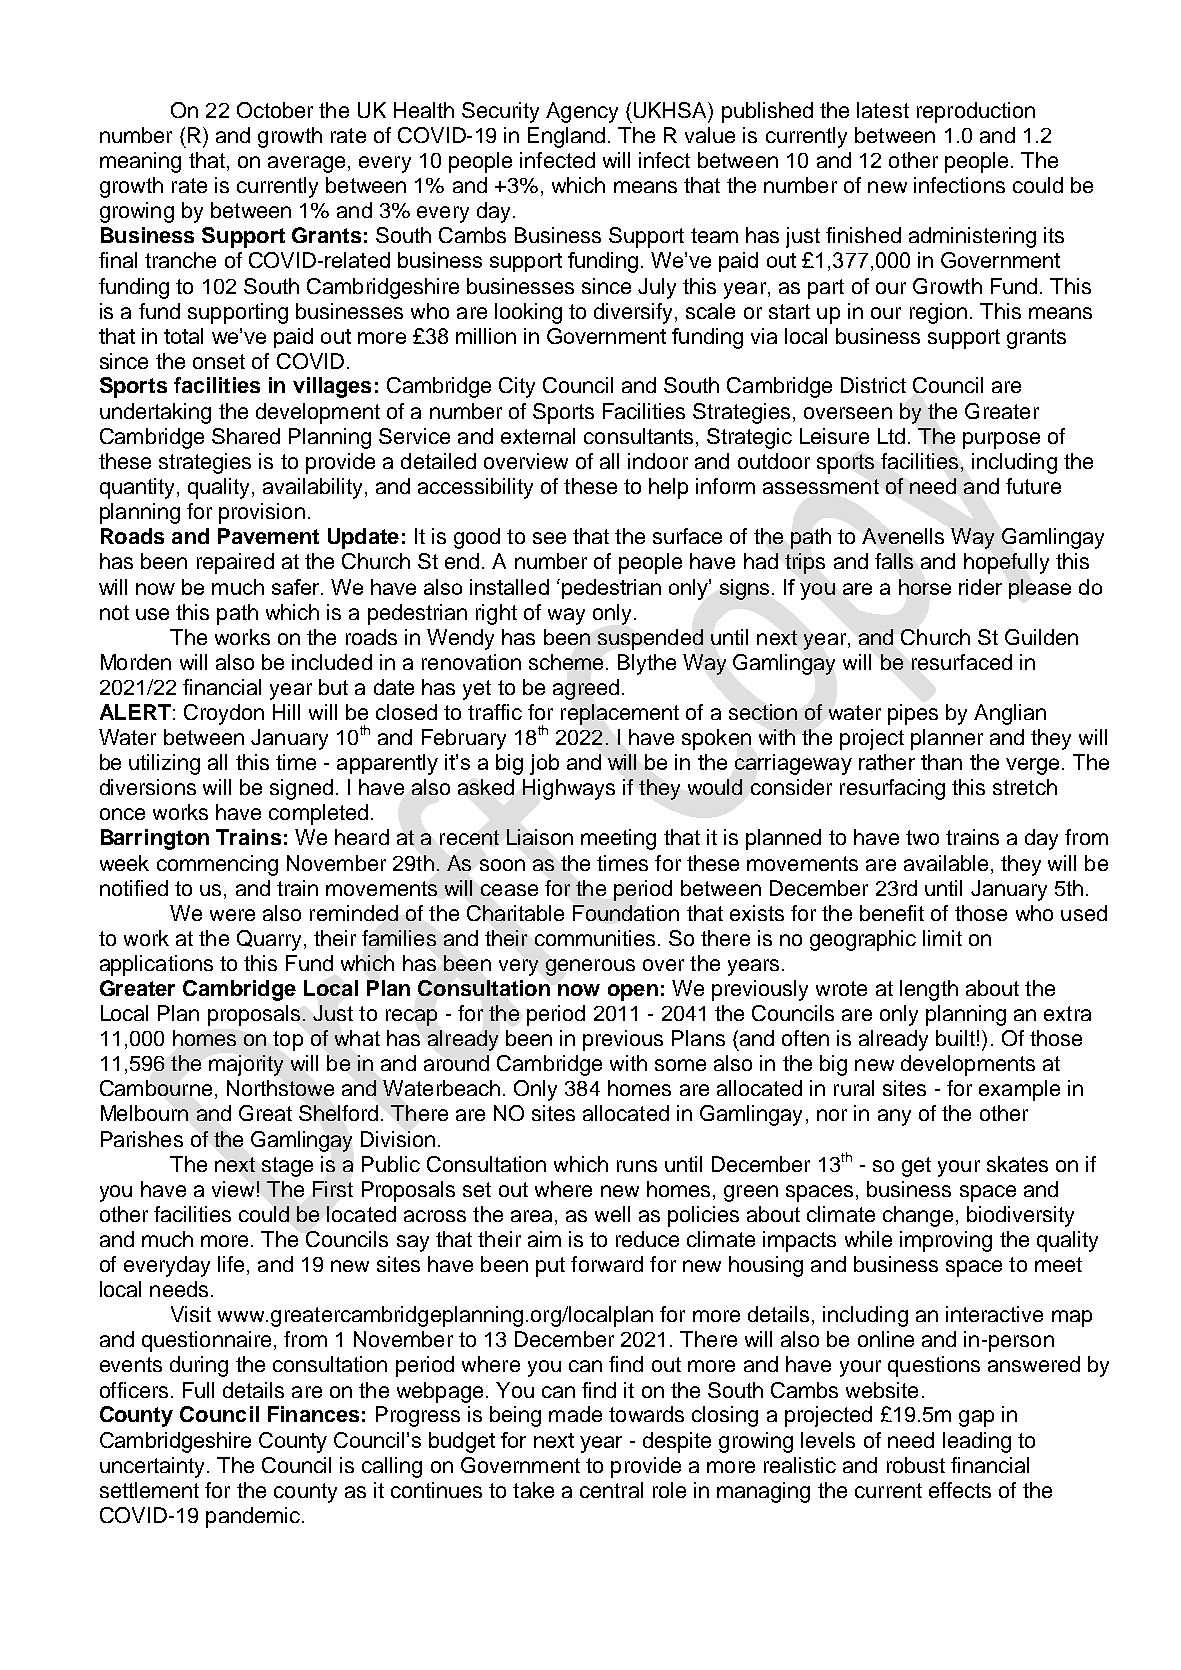  What do you see at coordinates (611, 1490) in the image?
I see `central` at bounding box center [611, 1490].
